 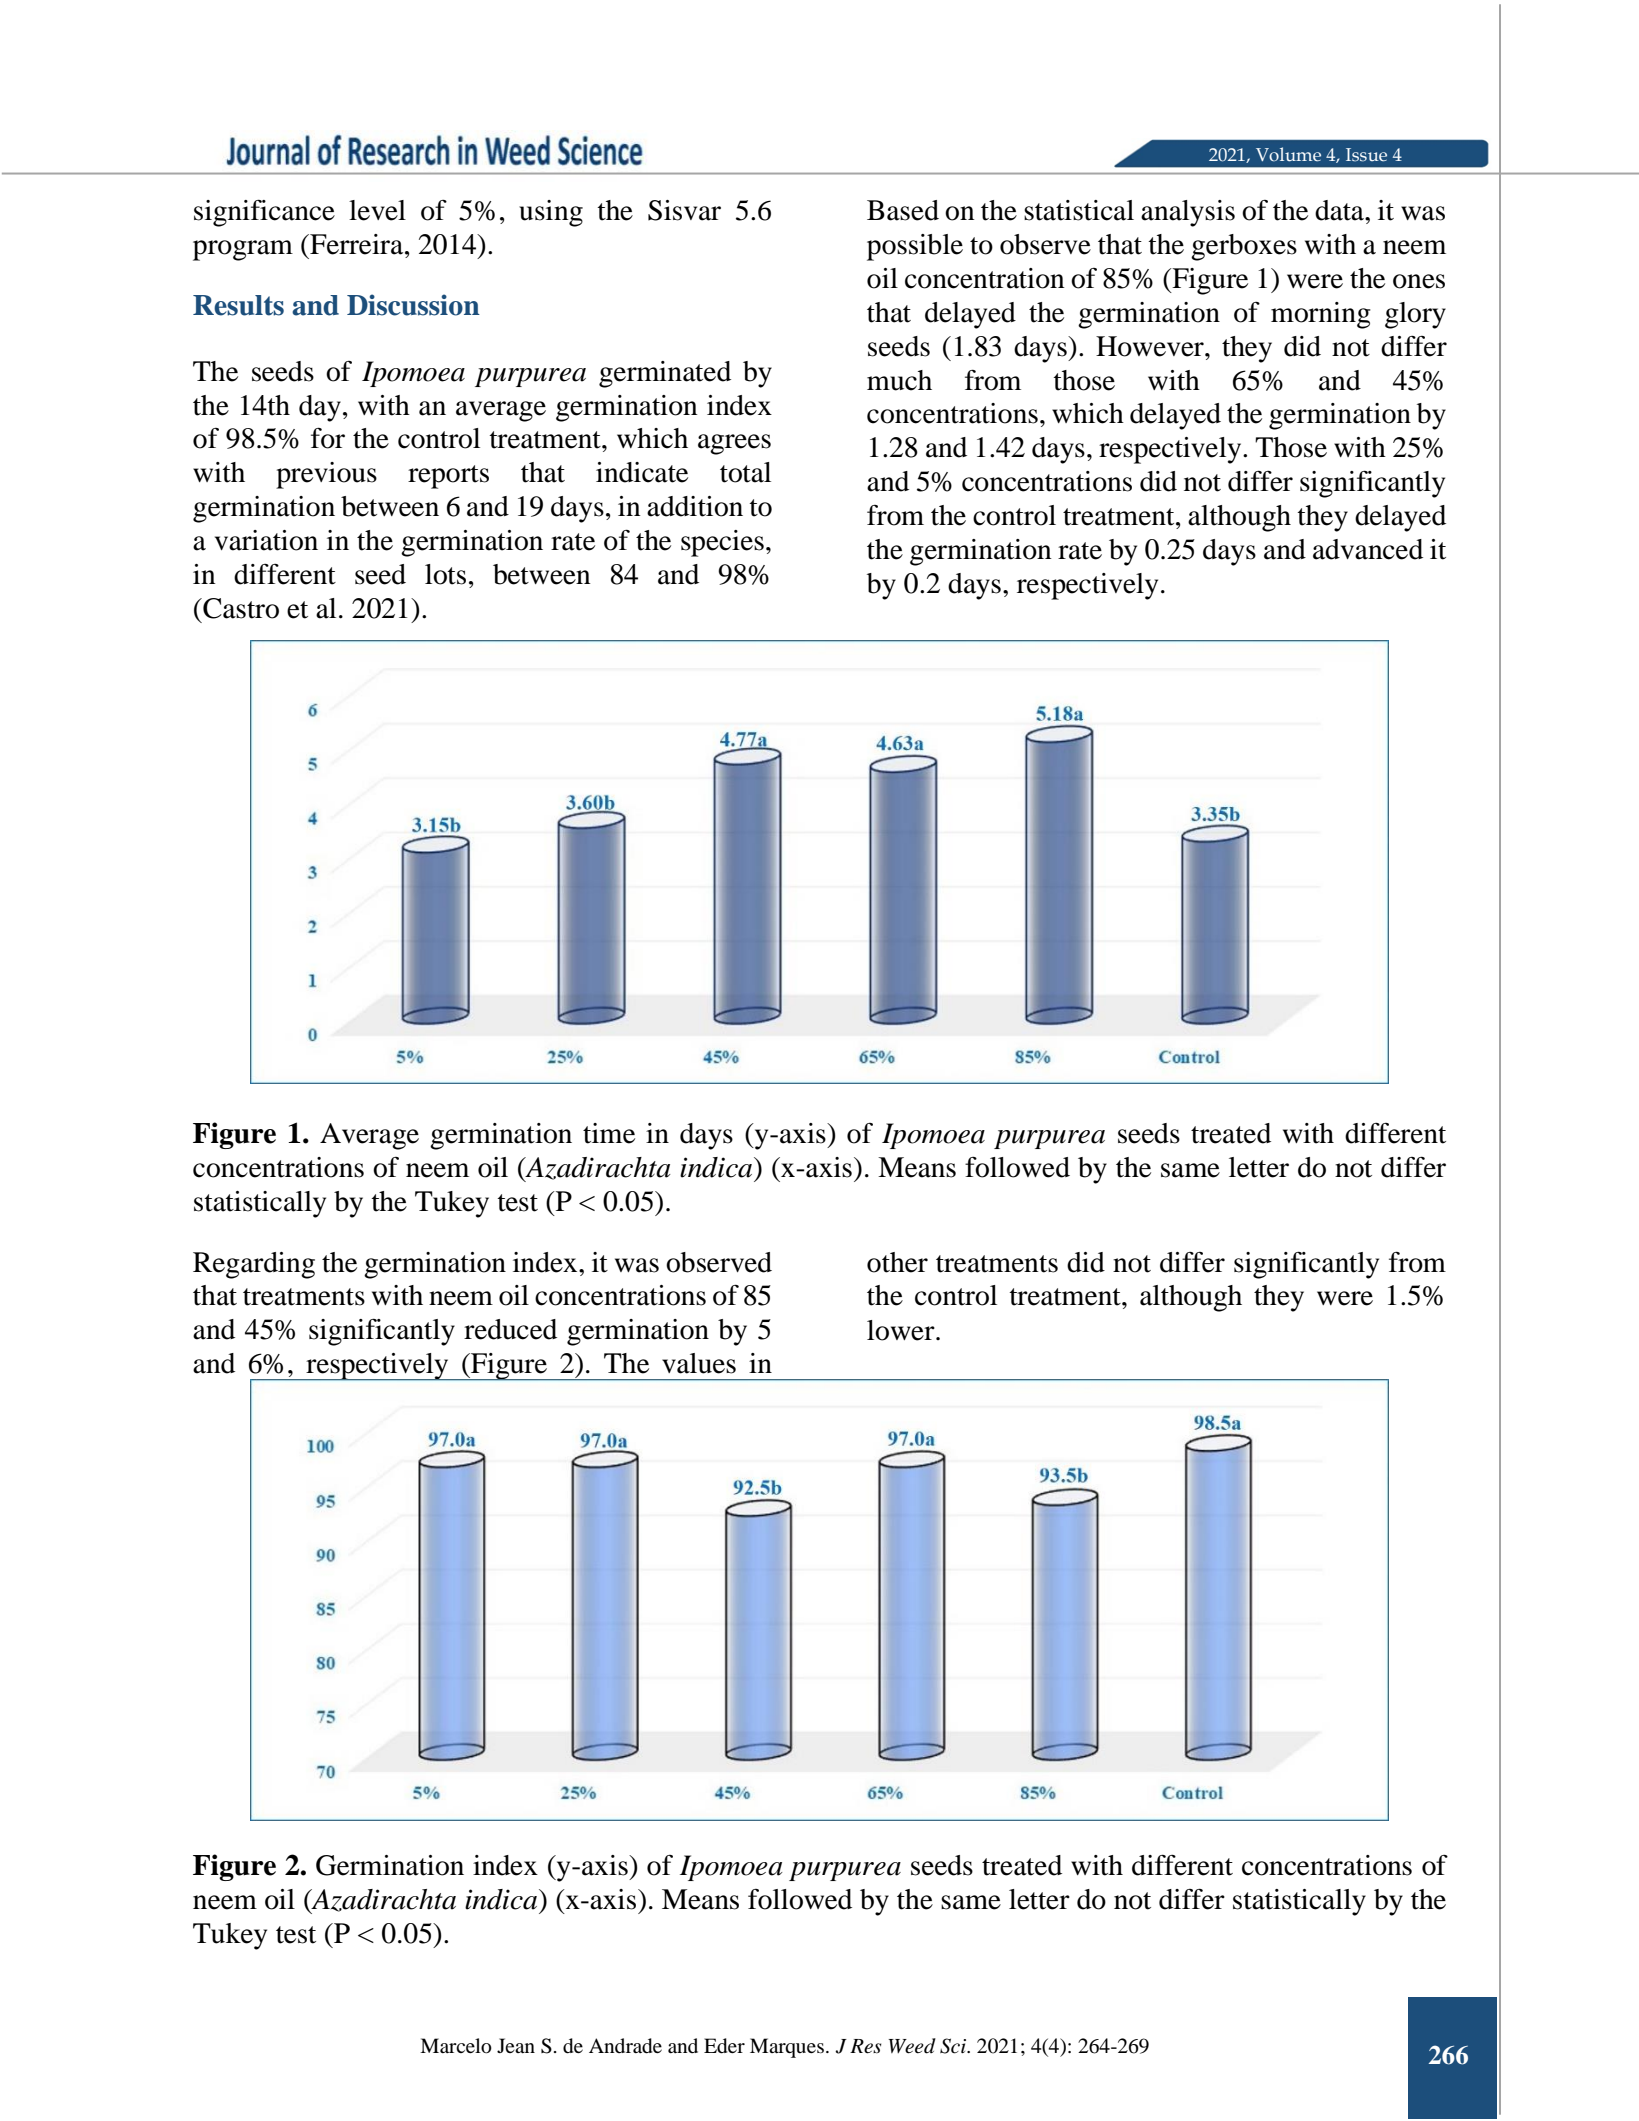 I want to click on Sci, so click(x=954, y=2046).
